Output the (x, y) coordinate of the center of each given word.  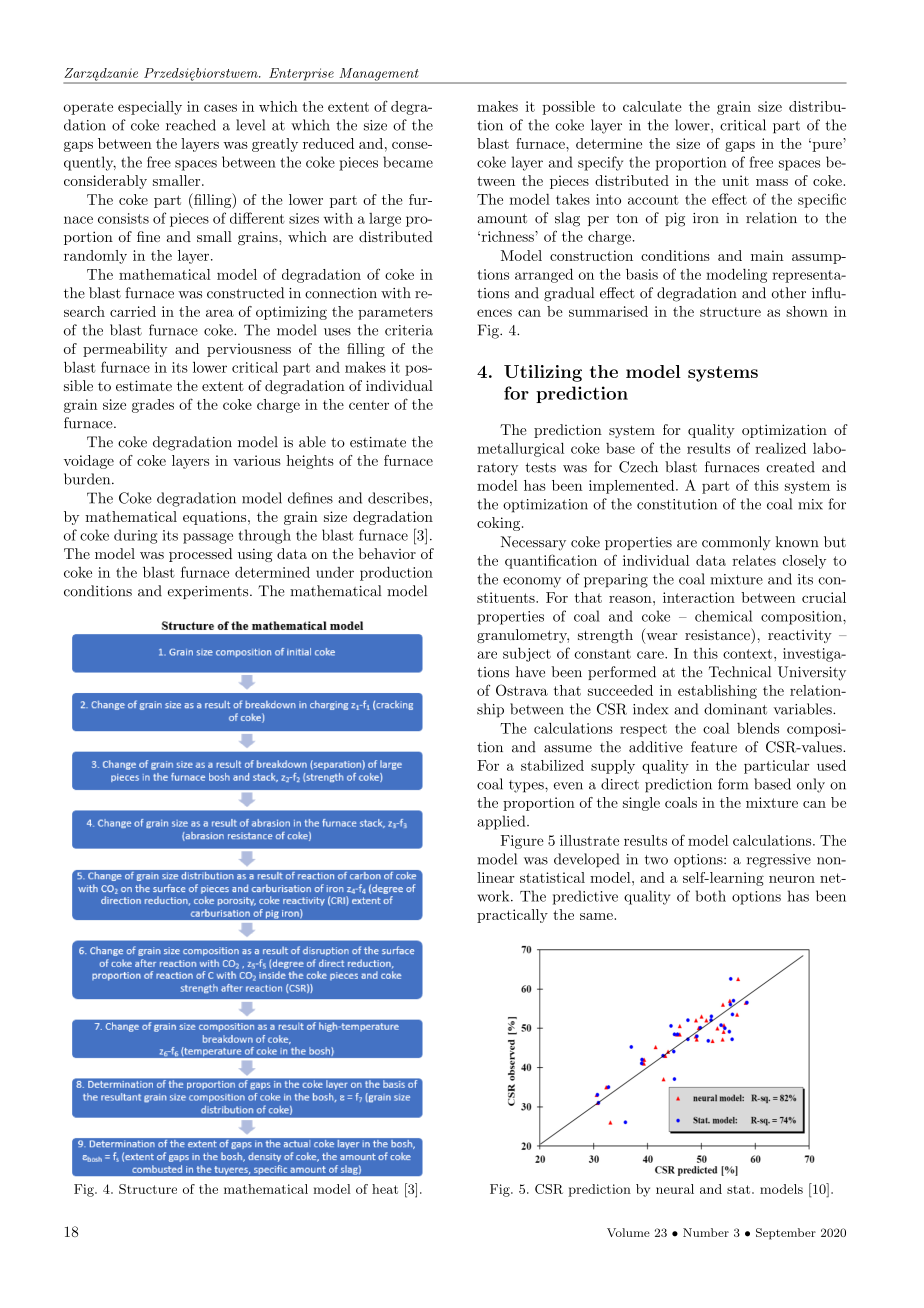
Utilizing (543, 373)
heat (385, 1189)
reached (191, 125)
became (408, 162)
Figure (522, 842)
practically (512, 916)
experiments (208, 592)
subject (527, 655)
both (711, 896)
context (747, 654)
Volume (628, 1232)
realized (780, 448)
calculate (652, 106)
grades (153, 406)
